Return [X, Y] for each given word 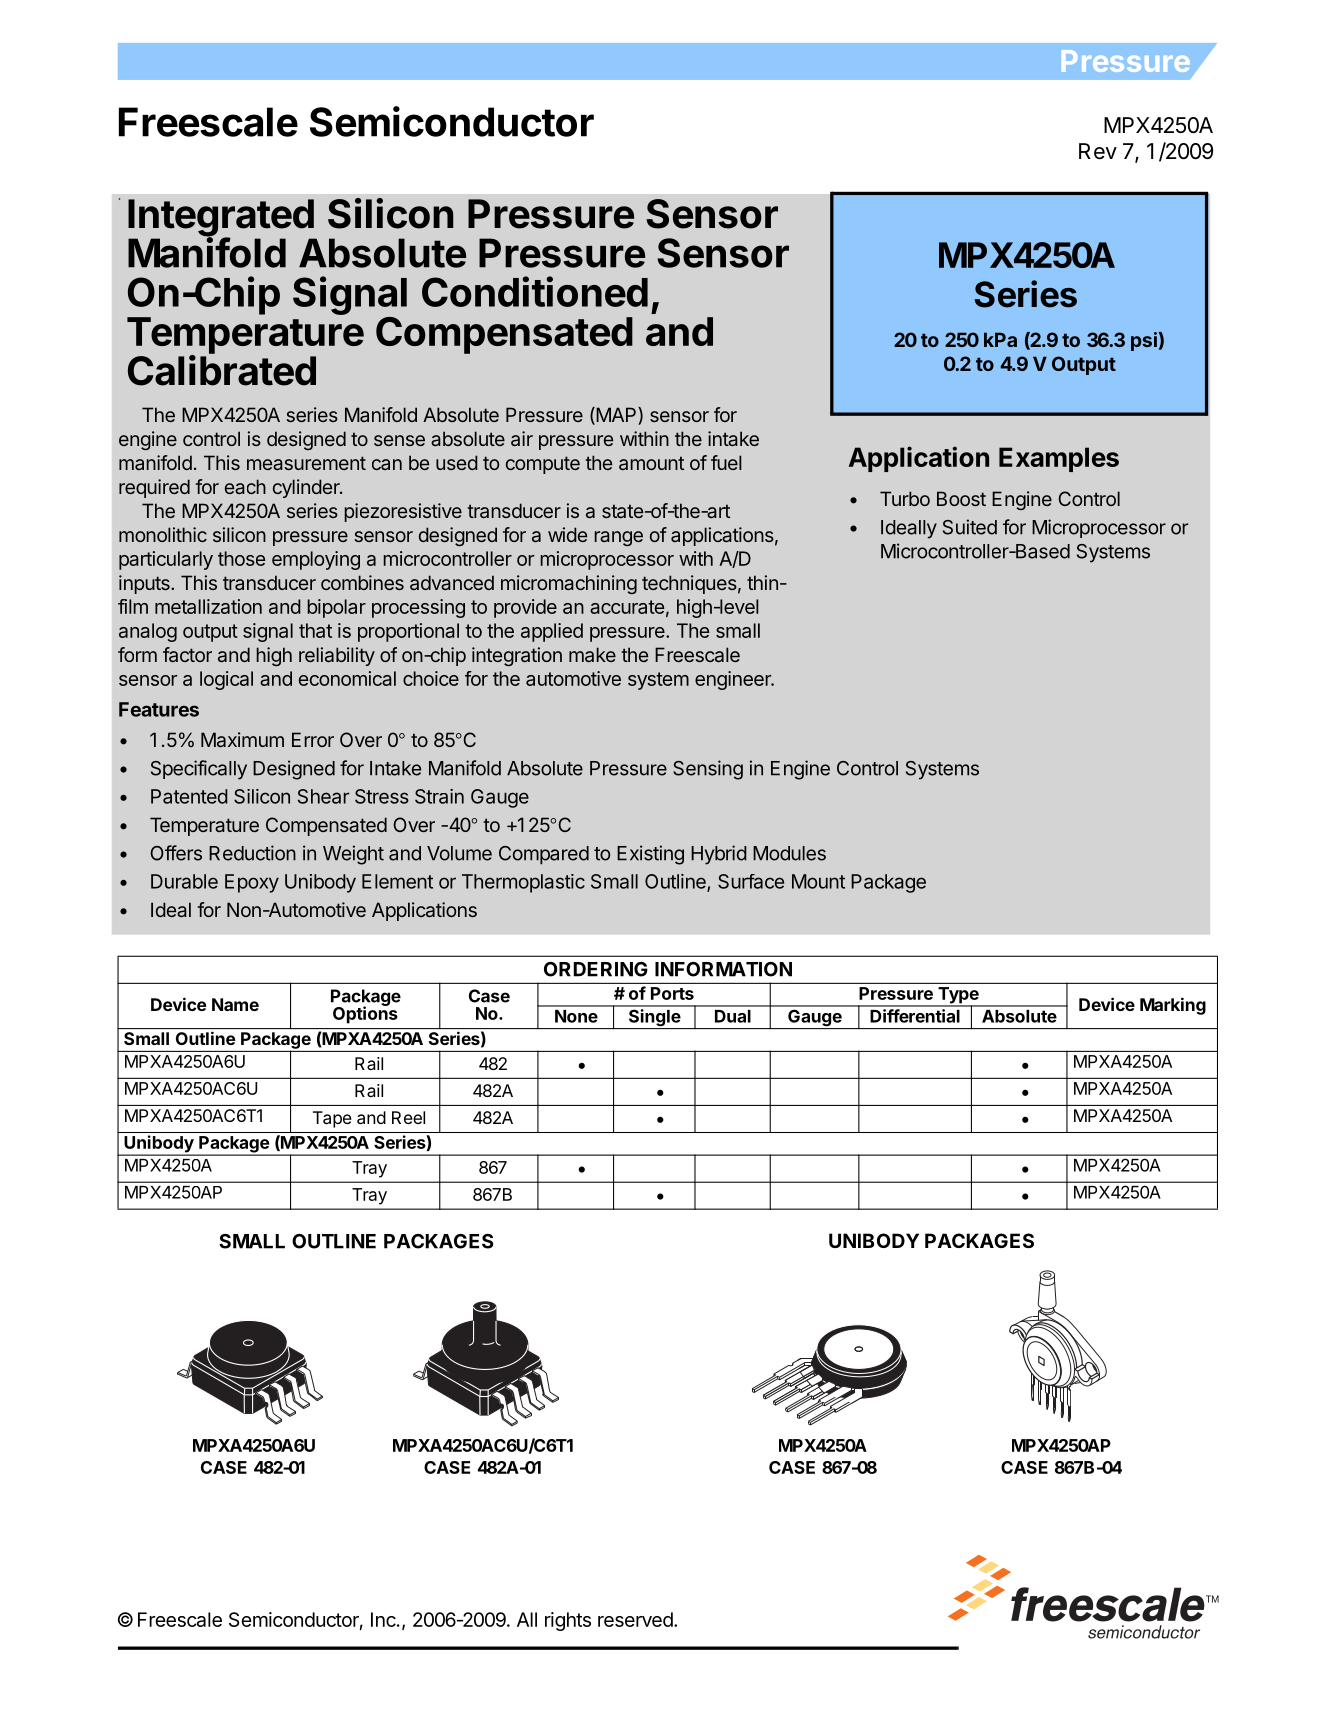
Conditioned [535, 291]
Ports [672, 993]
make [592, 654]
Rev [1098, 151]
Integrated [222, 219]
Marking [1173, 1006]
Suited [970, 527]
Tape [332, 1119]
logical [226, 680]
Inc [384, 1619]
